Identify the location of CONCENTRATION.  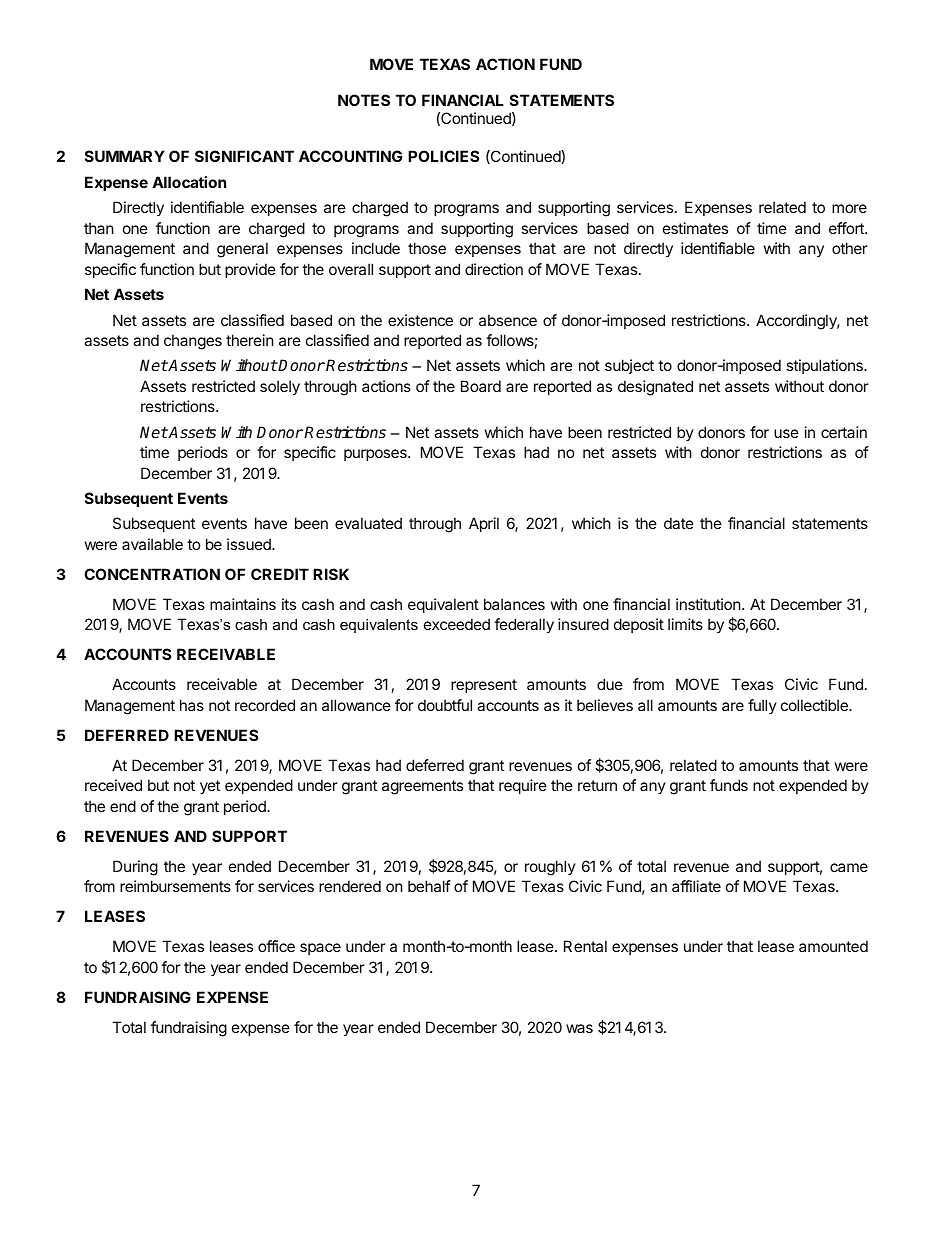
(152, 574).
